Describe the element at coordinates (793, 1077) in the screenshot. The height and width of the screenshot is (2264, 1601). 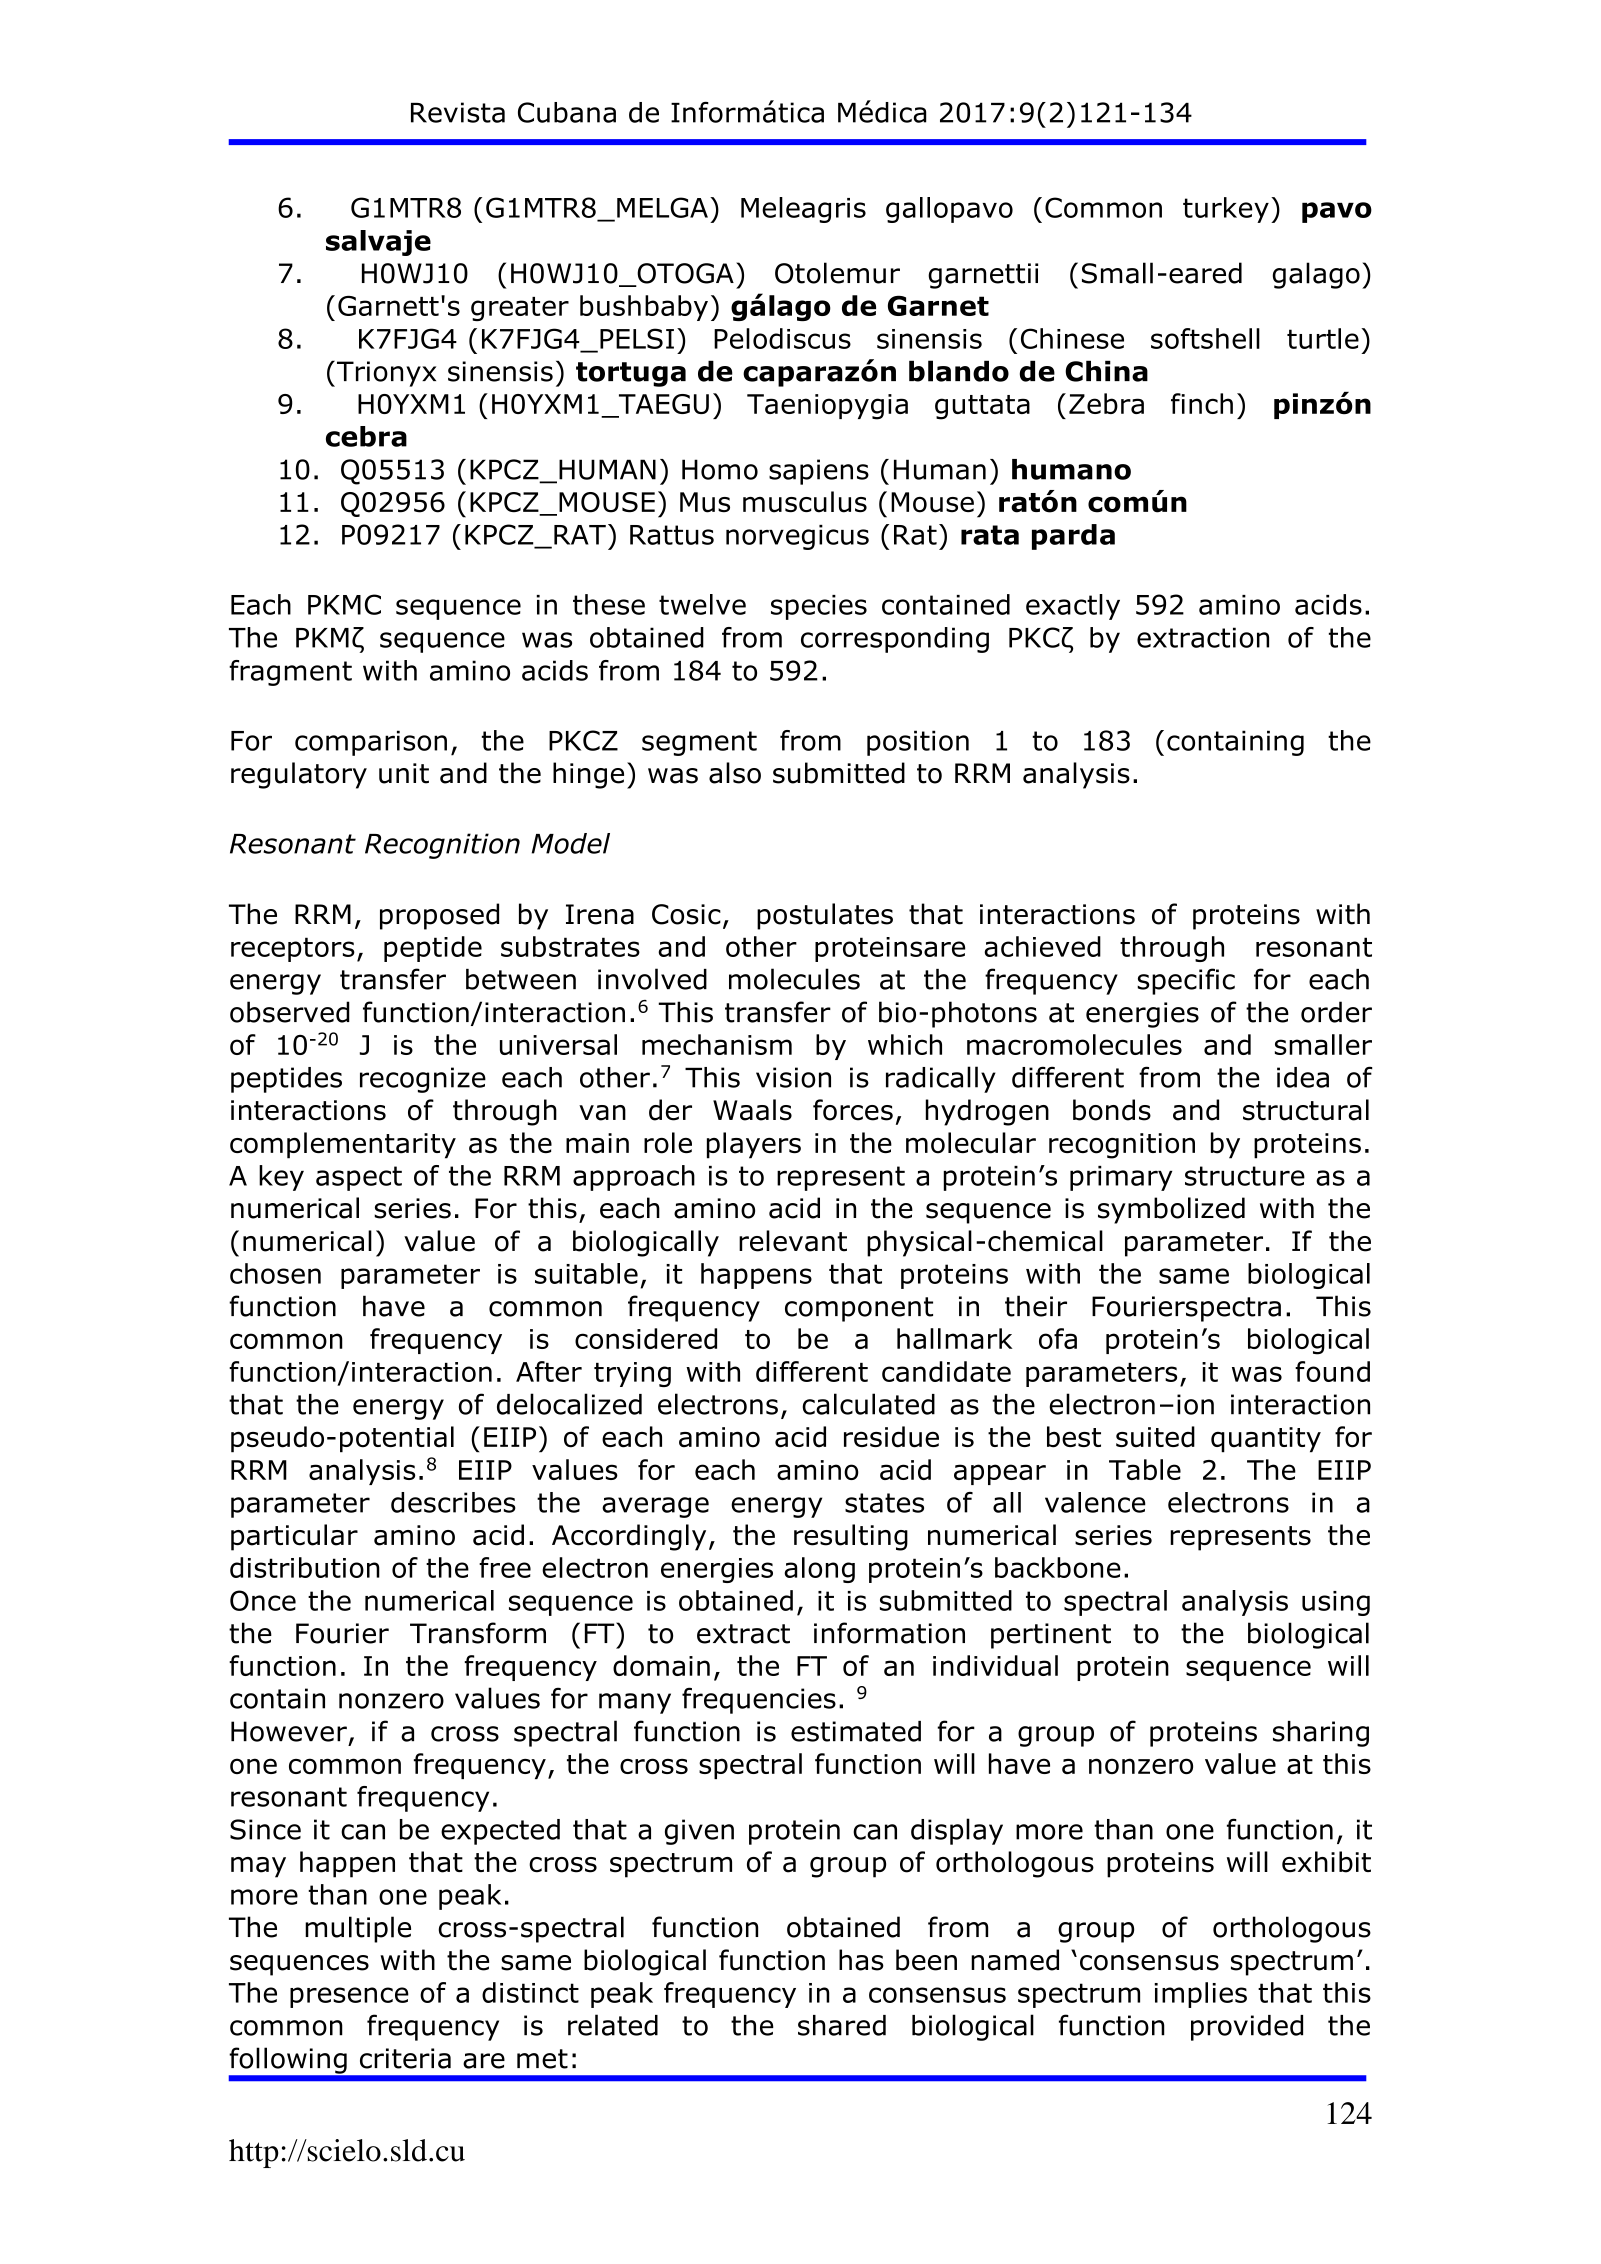
I see `vision` at that location.
